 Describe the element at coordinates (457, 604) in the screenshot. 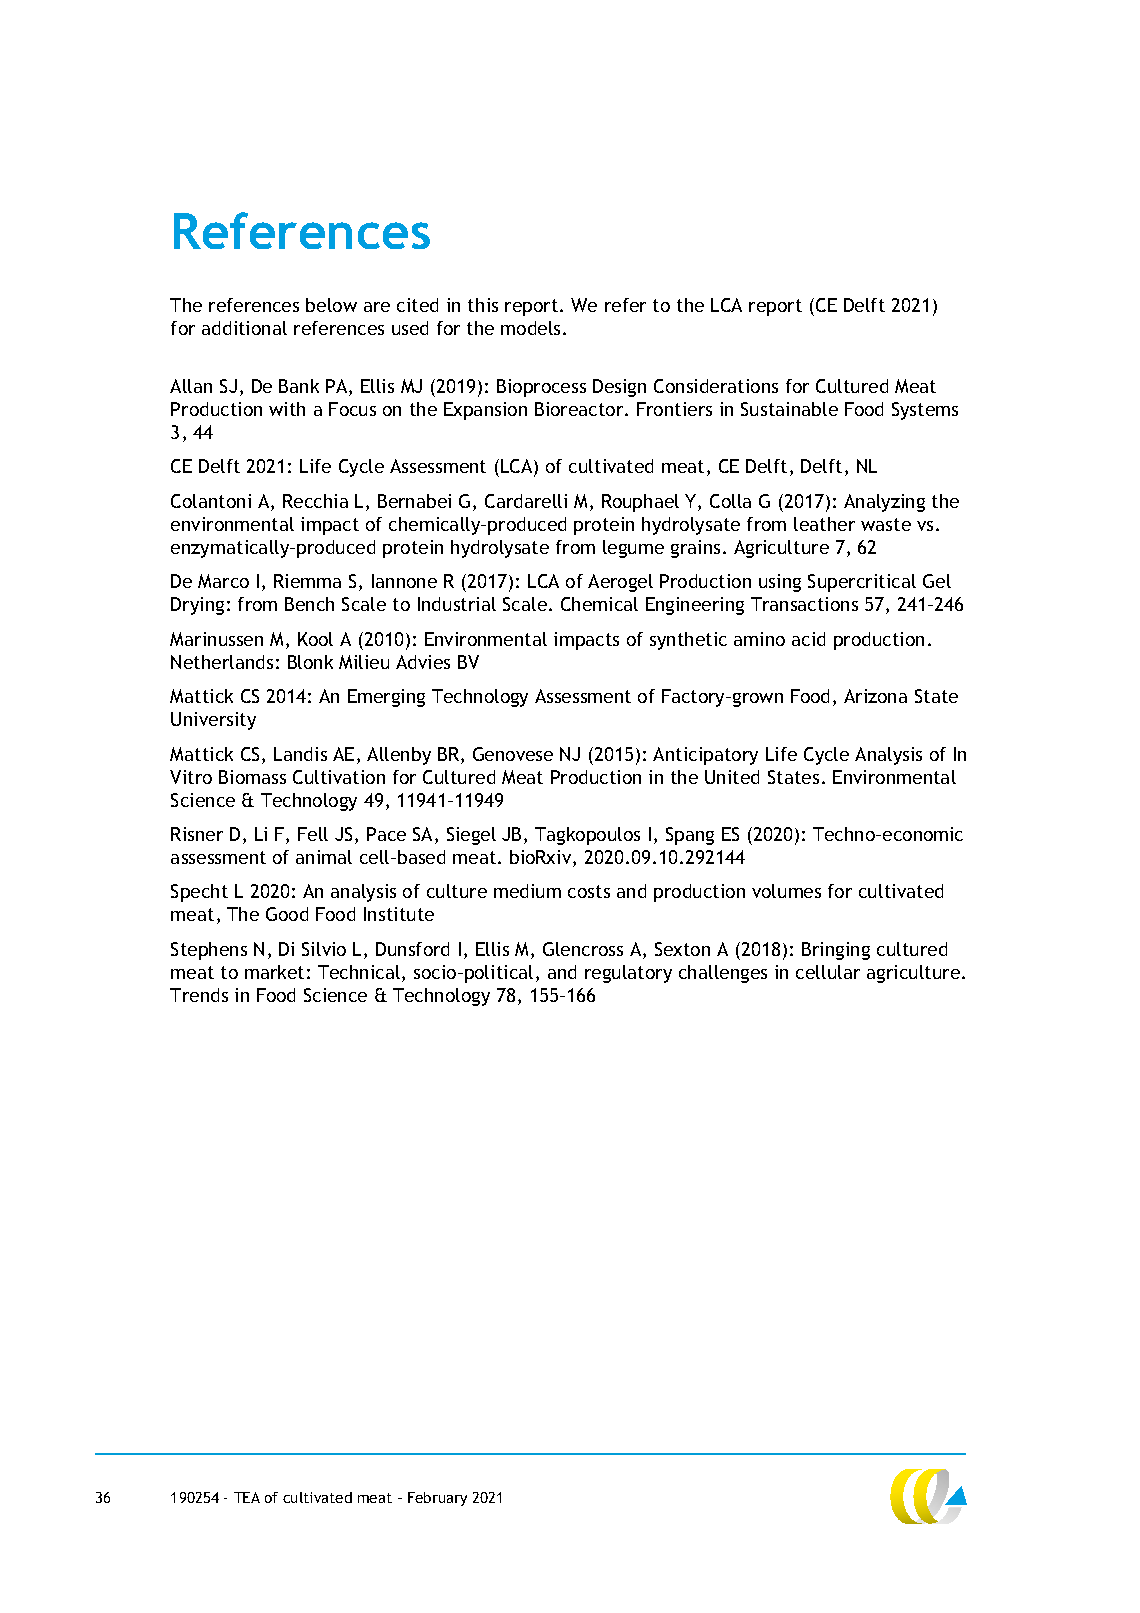

I see `Industrial` at that location.
